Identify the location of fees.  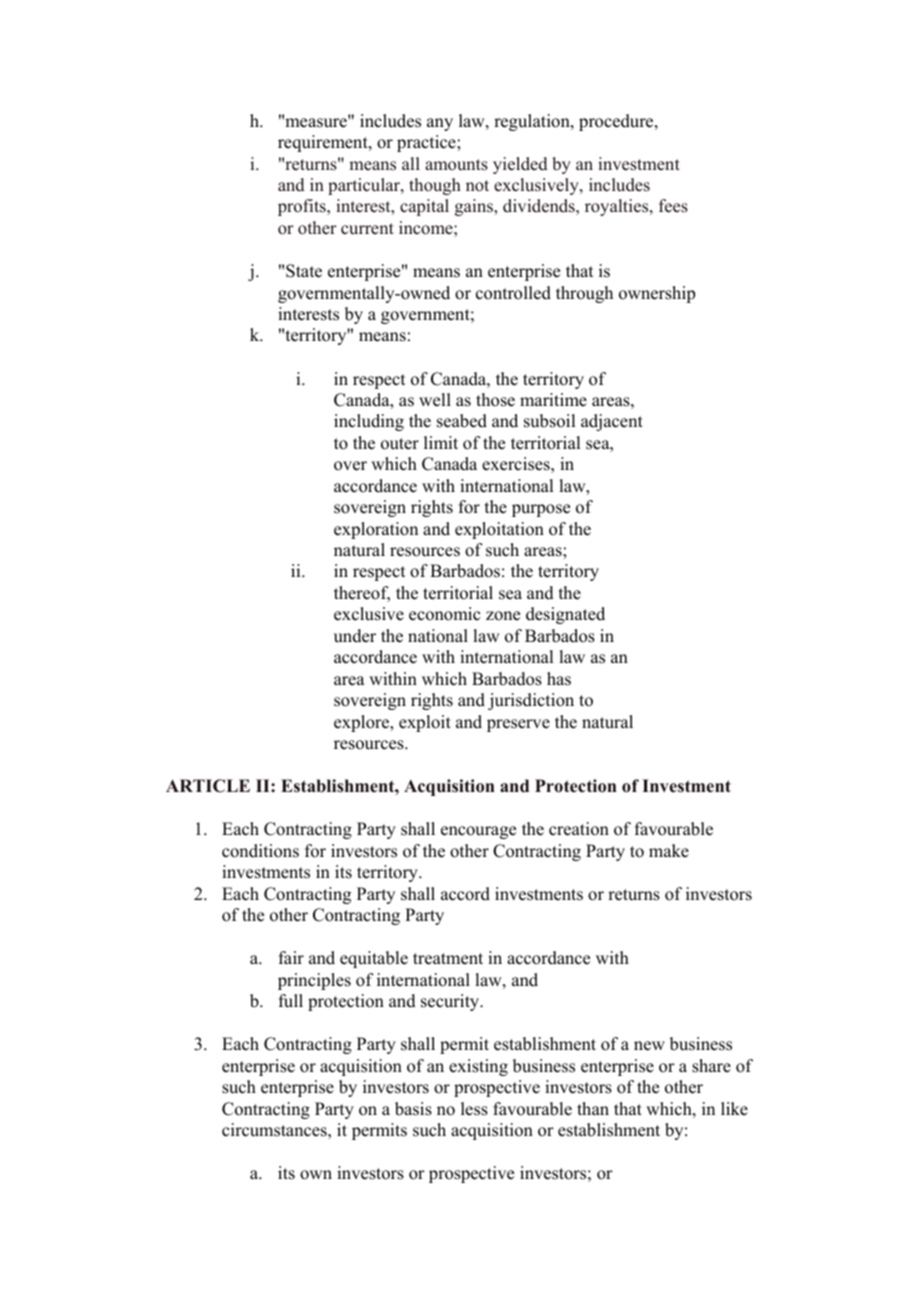
(673, 206).
